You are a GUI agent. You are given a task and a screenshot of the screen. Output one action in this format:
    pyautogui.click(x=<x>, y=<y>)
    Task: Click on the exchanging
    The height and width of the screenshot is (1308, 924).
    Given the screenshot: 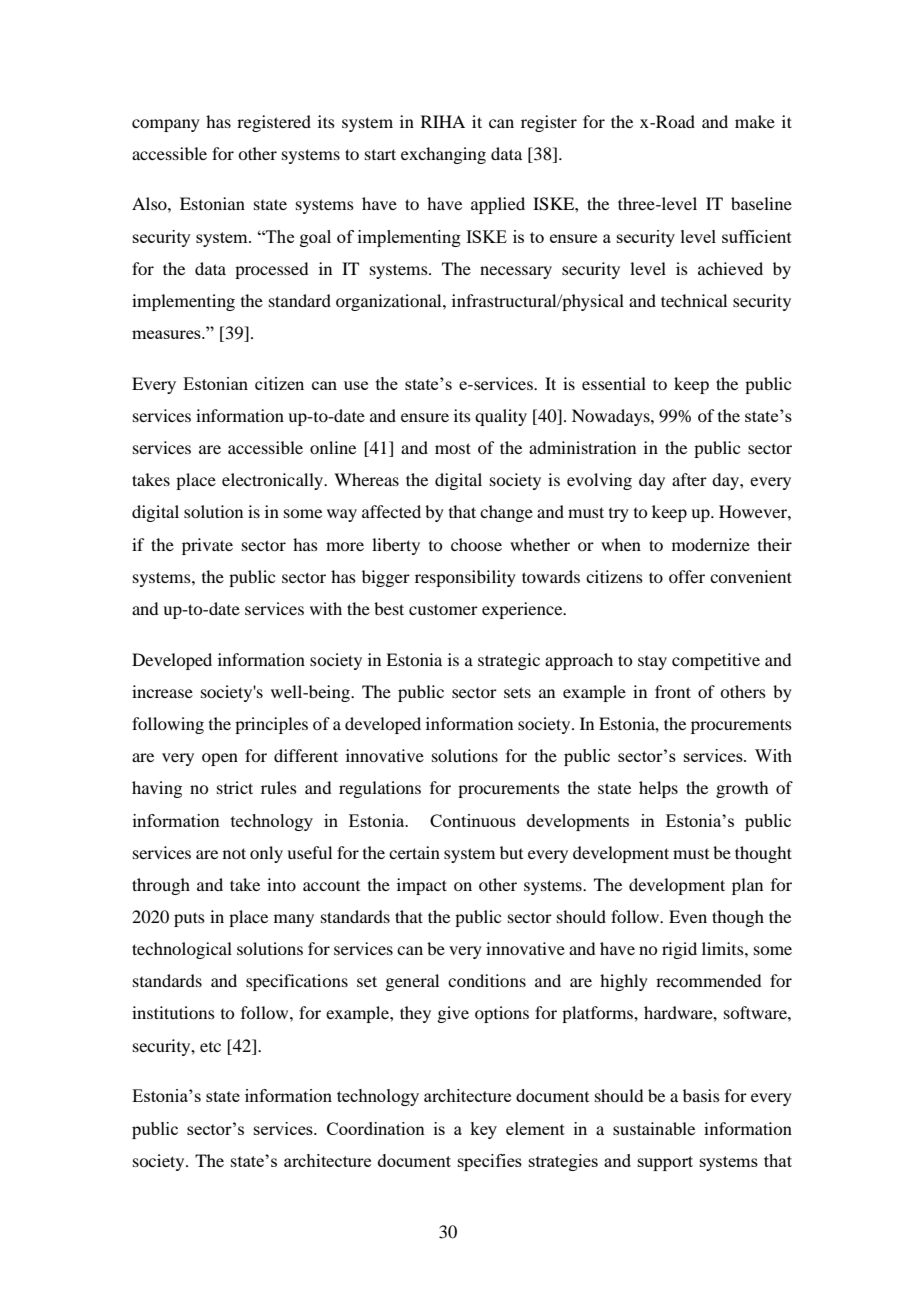 What is the action you would take?
    pyautogui.click(x=443, y=155)
